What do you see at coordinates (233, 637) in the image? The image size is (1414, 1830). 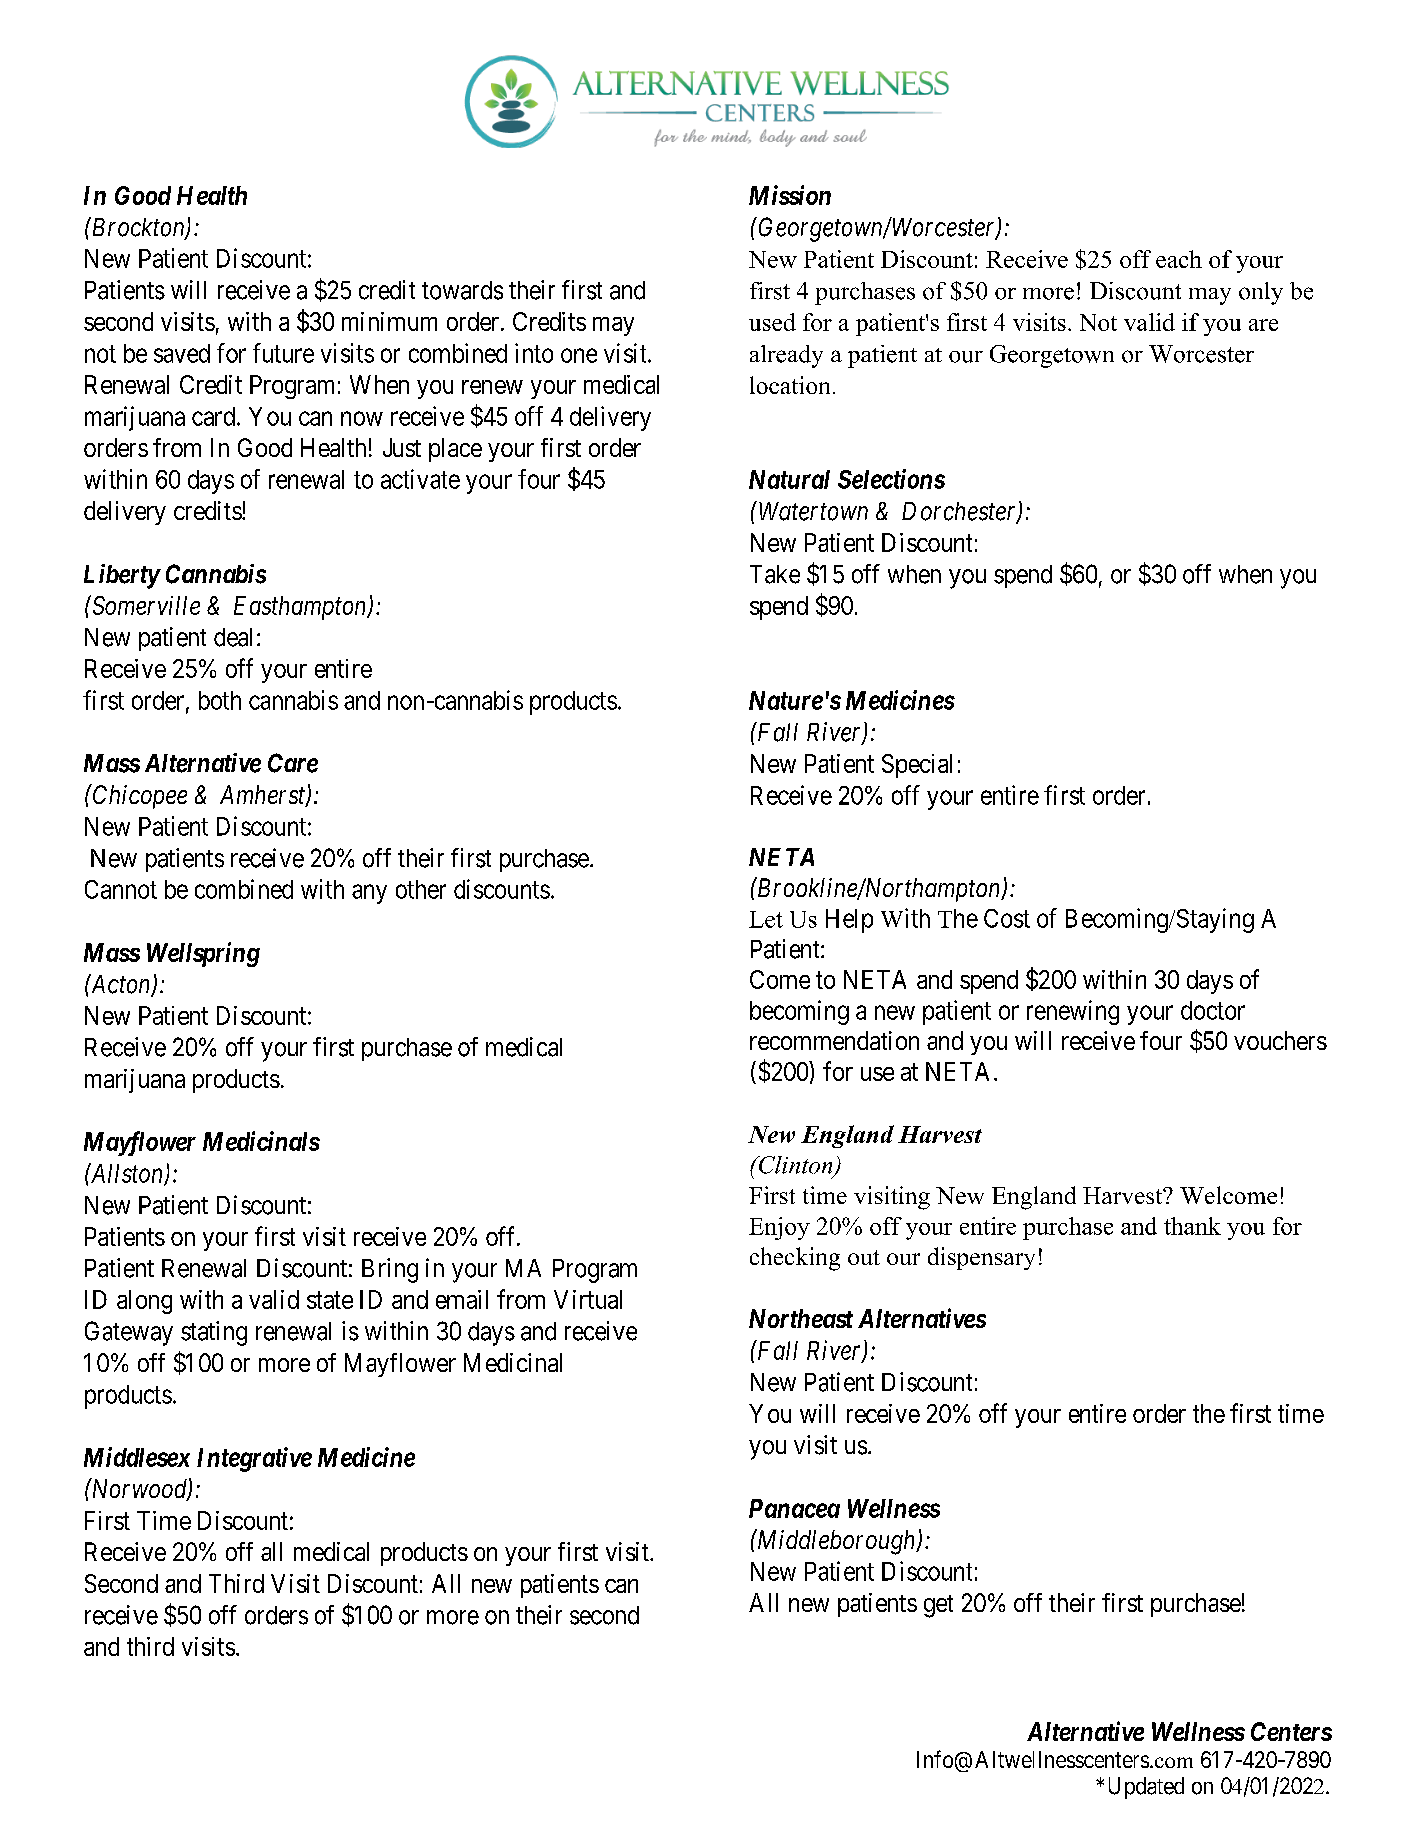 I see `deal` at bounding box center [233, 637].
